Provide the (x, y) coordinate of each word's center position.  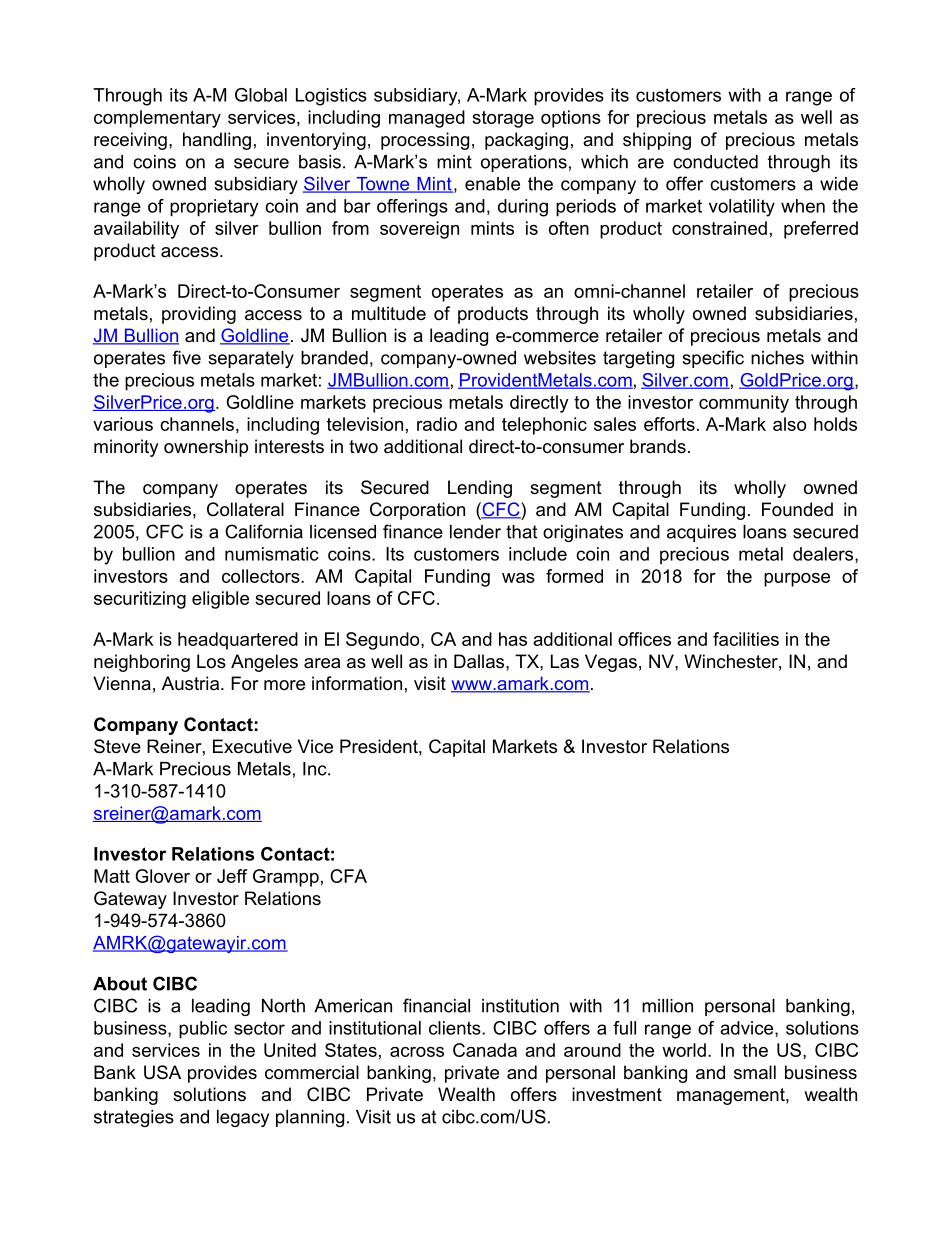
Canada (485, 1050)
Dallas (480, 661)
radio (437, 424)
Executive (252, 746)
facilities (746, 639)
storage (503, 119)
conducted (715, 162)
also (789, 424)
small (755, 1072)
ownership (206, 448)
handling (217, 141)
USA (162, 1072)
